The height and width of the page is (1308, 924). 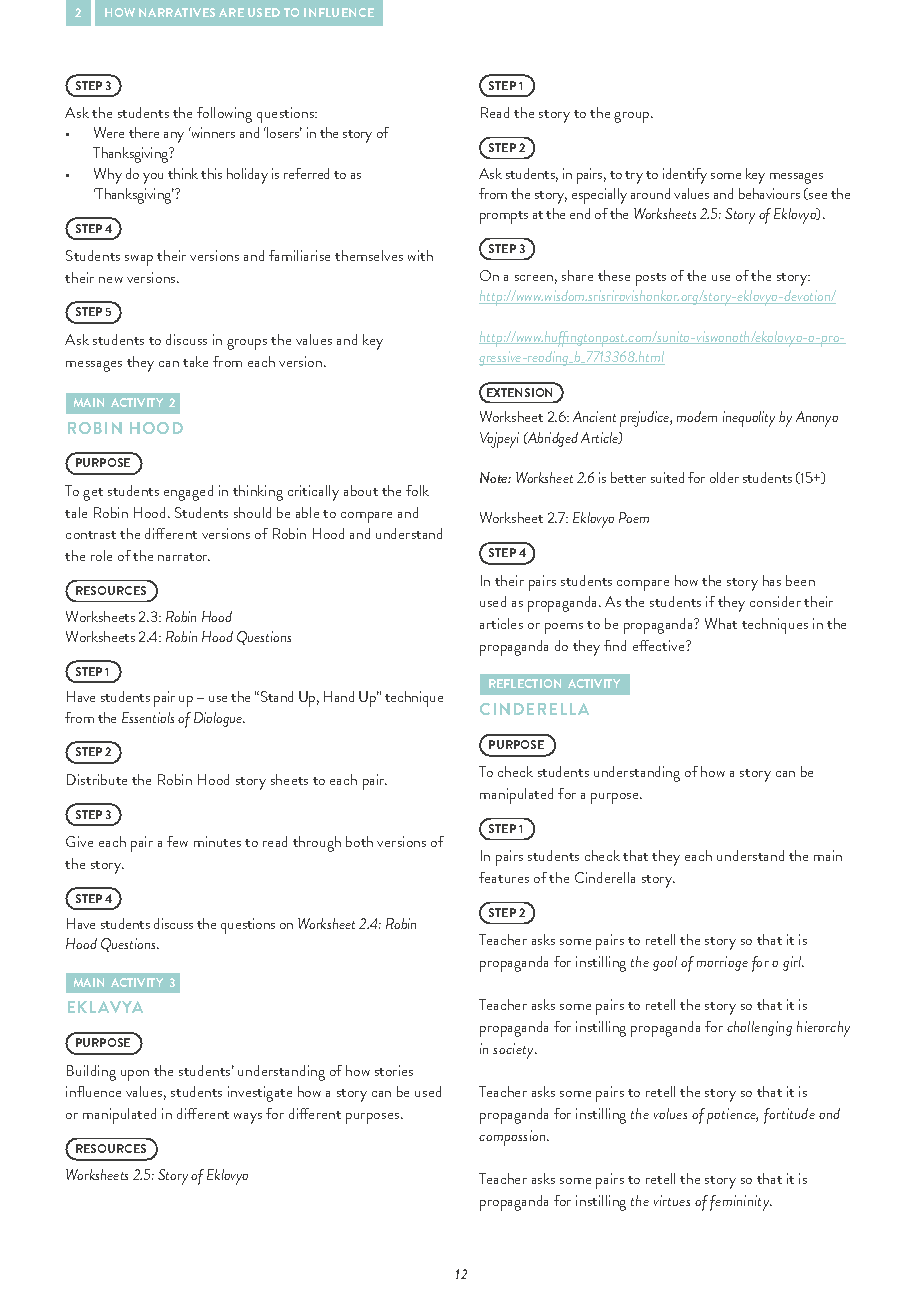 I want to click on narrator, so click(x=184, y=557).
